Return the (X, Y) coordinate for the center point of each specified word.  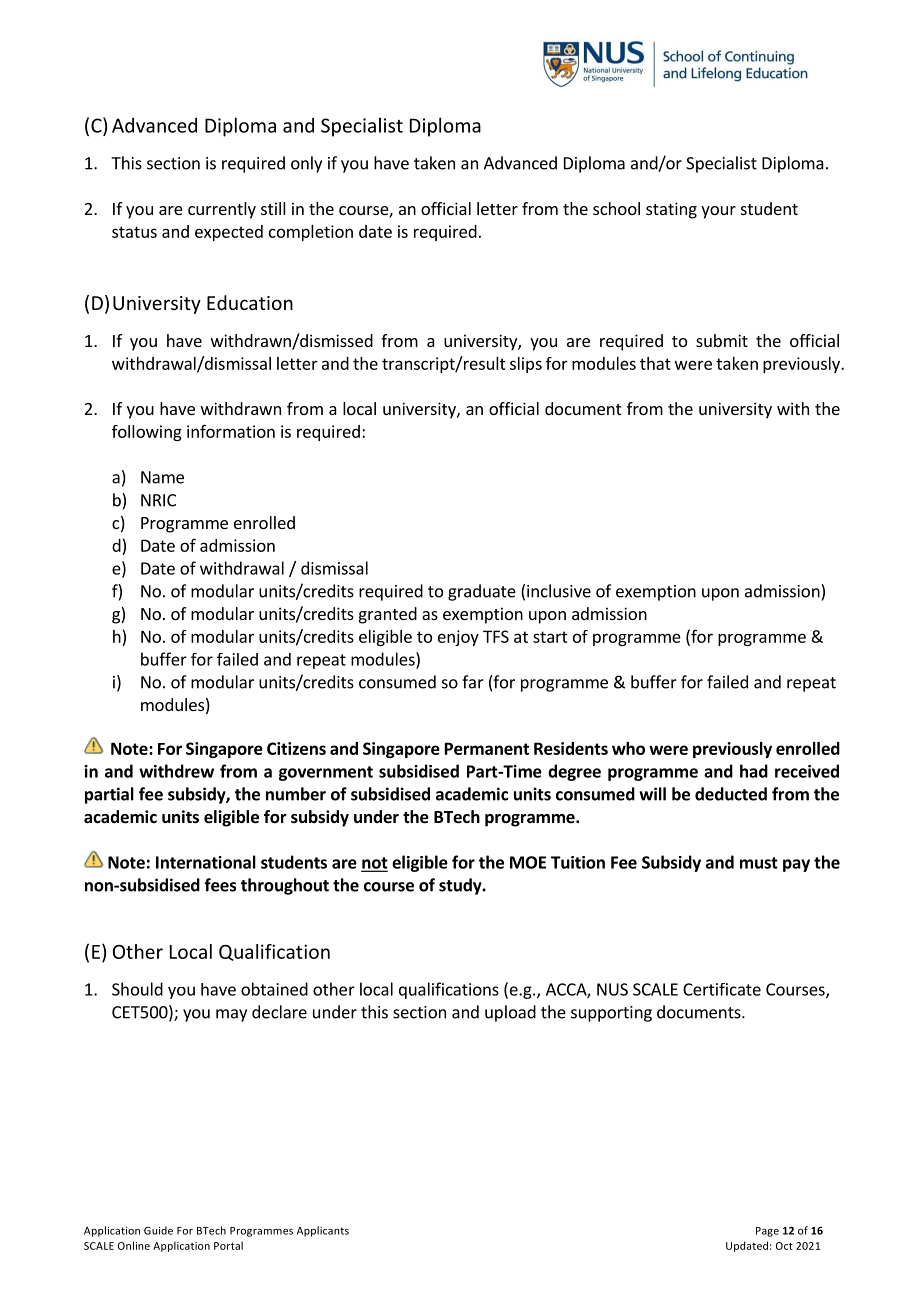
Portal (228, 1245)
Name (162, 477)
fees (220, 885)
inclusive (559, 591)
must (759, 863)
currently (222, 210)
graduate (482, 592)
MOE (528, 862)
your (718, 212)
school (616, 208)
